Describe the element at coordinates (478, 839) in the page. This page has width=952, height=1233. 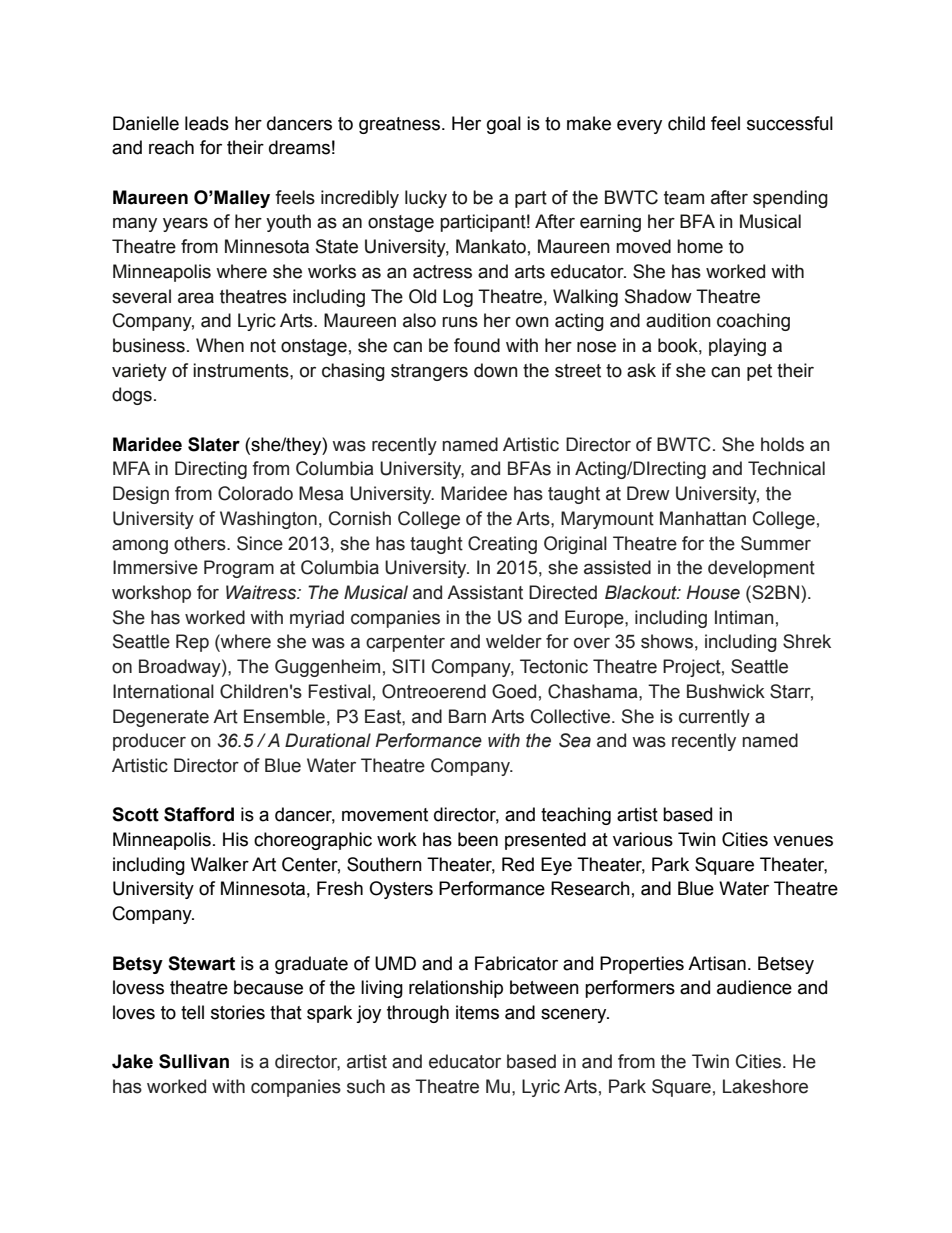
I see `been` at that location.
